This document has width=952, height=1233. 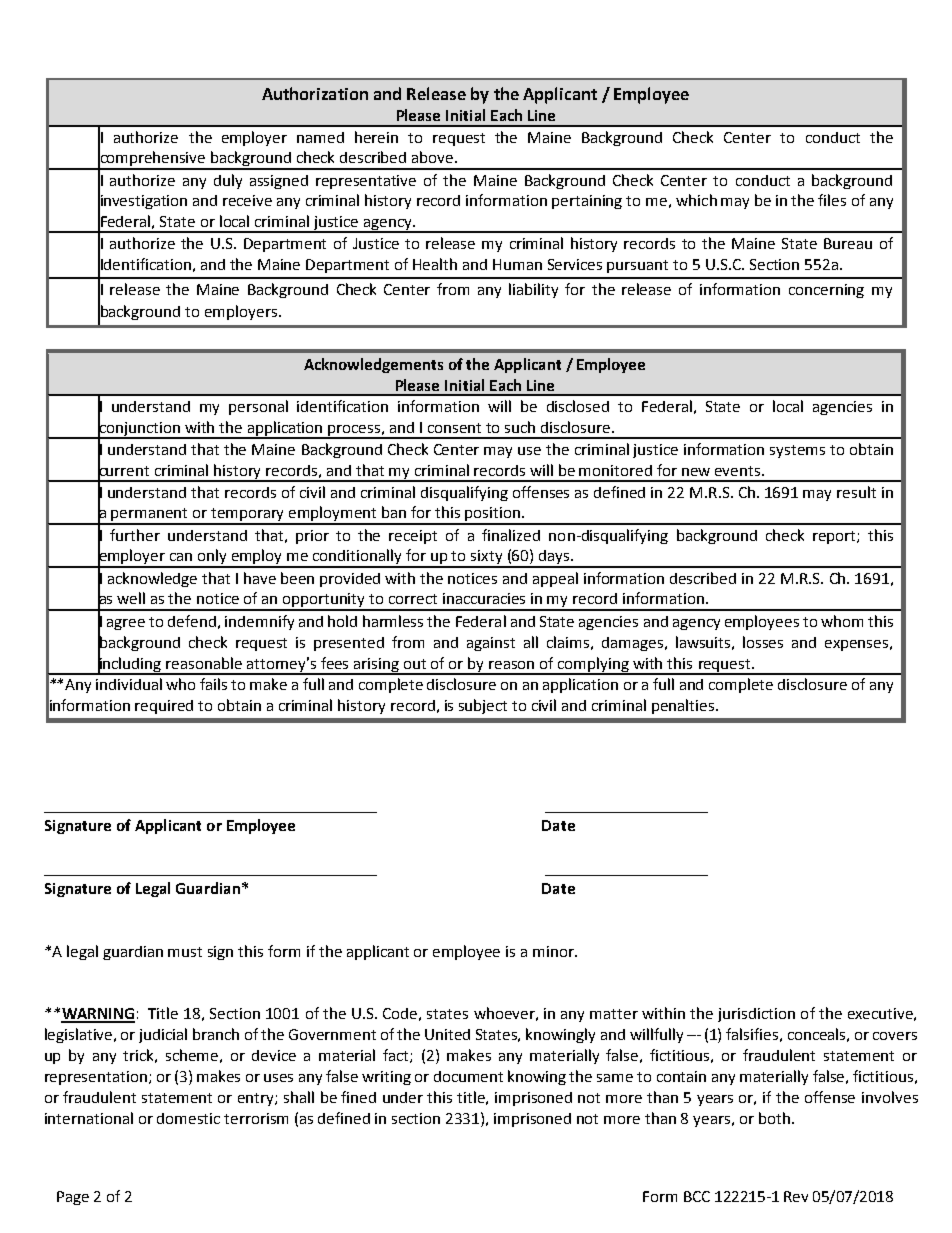 I want to click on document, so click(x=468, y=1076).
